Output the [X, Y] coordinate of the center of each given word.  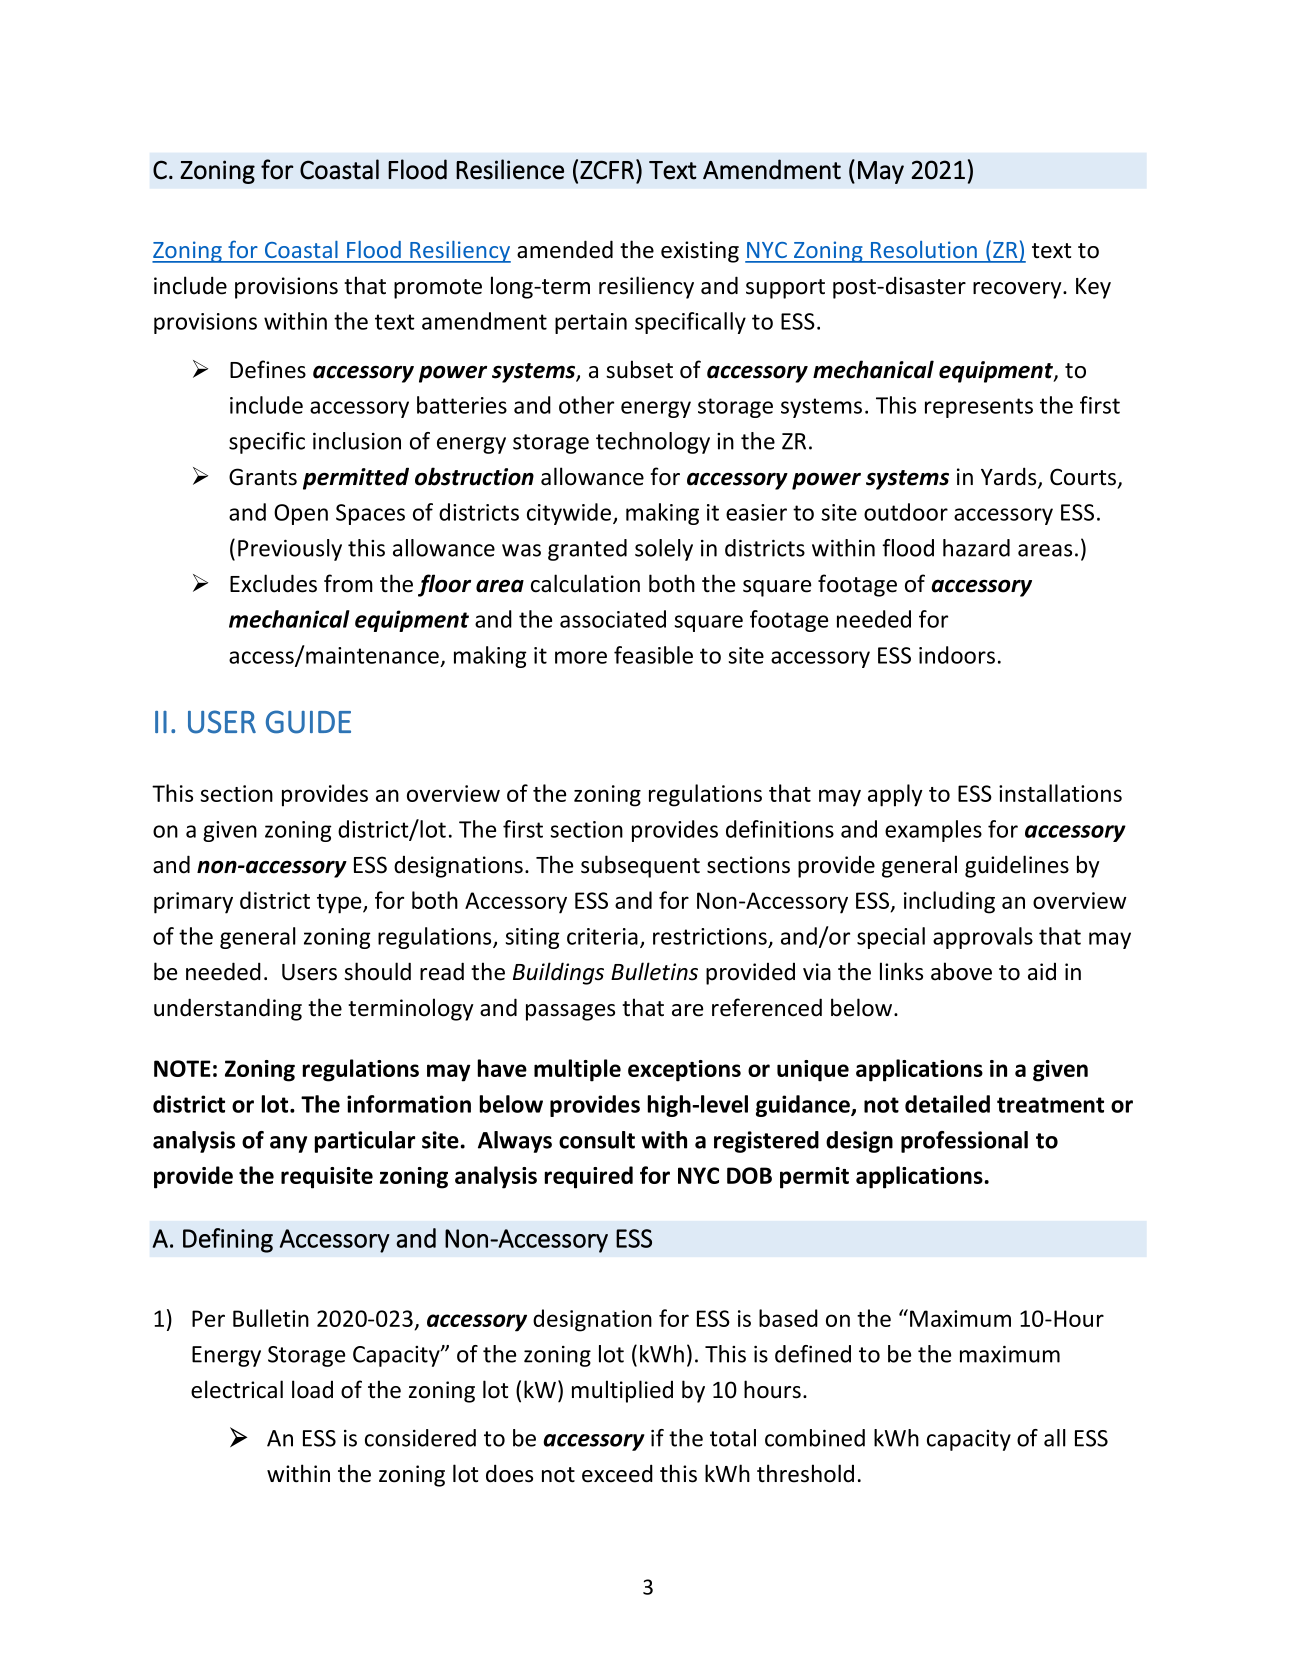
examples [933, 831]
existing [700, 252]
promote [438, 289]
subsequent [640, 866]
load [312, 1389]
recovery [1018, 290]
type [340, 904]
